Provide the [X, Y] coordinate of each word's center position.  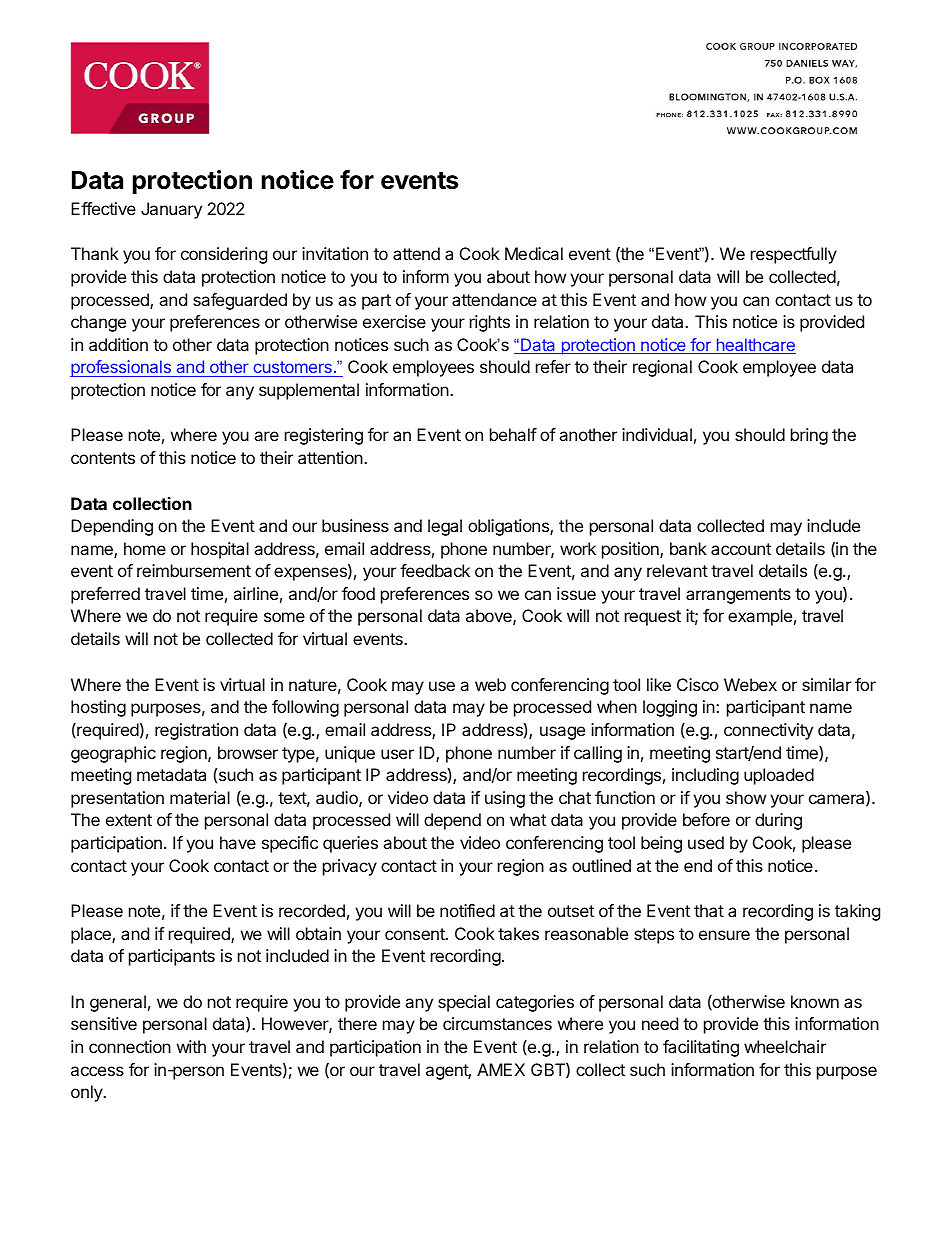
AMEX [501, 1069]
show [746, 797]
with [191, 1046]
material [200, 797]
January [171, 210]
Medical [534, 253]
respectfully [794, 255]
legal [445, 527]
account [741, 549]
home [145, 548]
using [505, 799]
